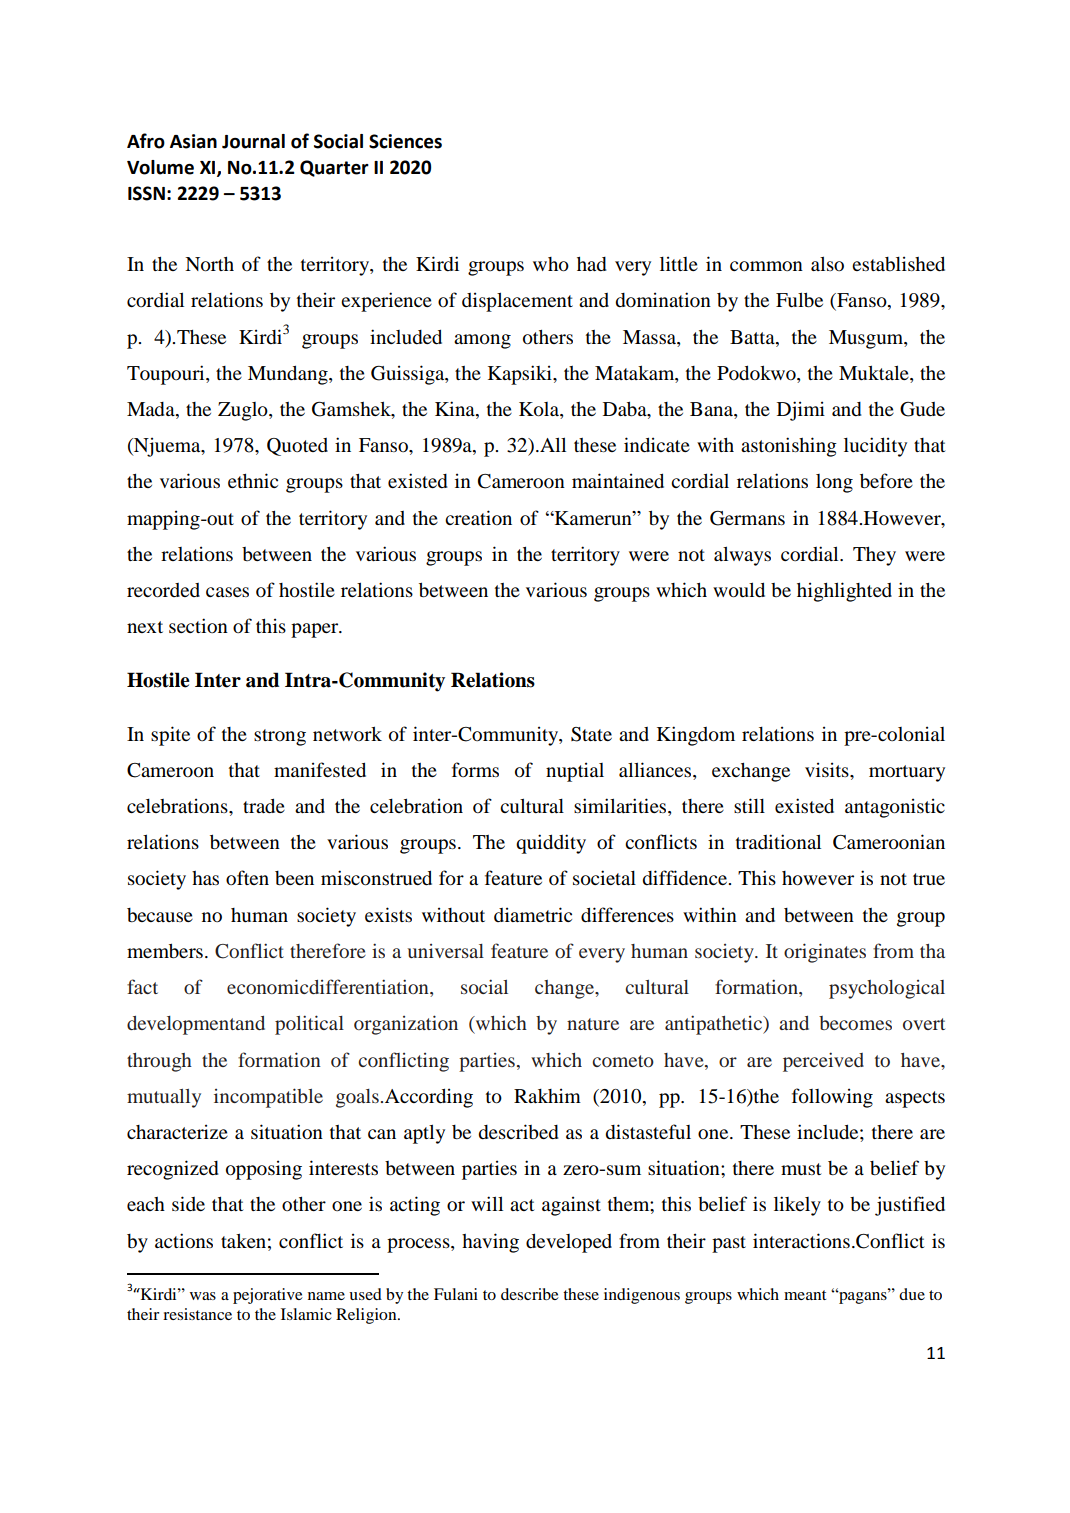  What do you see at coordinates (247, 877) in the screenshot?
I see `often` at bounding box center [247, 877].
